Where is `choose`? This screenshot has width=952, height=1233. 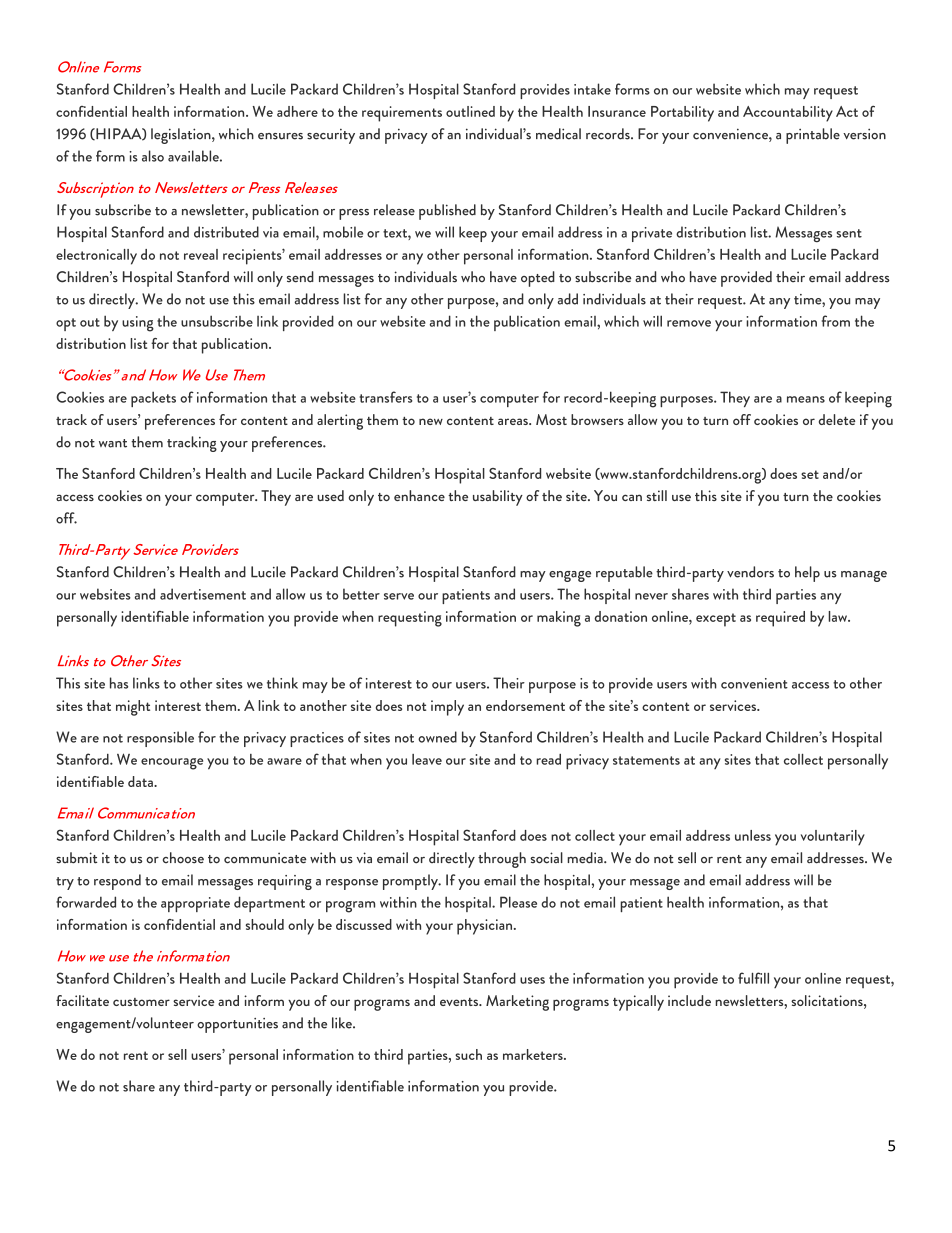
choose is located at coordinates (183, 858).
